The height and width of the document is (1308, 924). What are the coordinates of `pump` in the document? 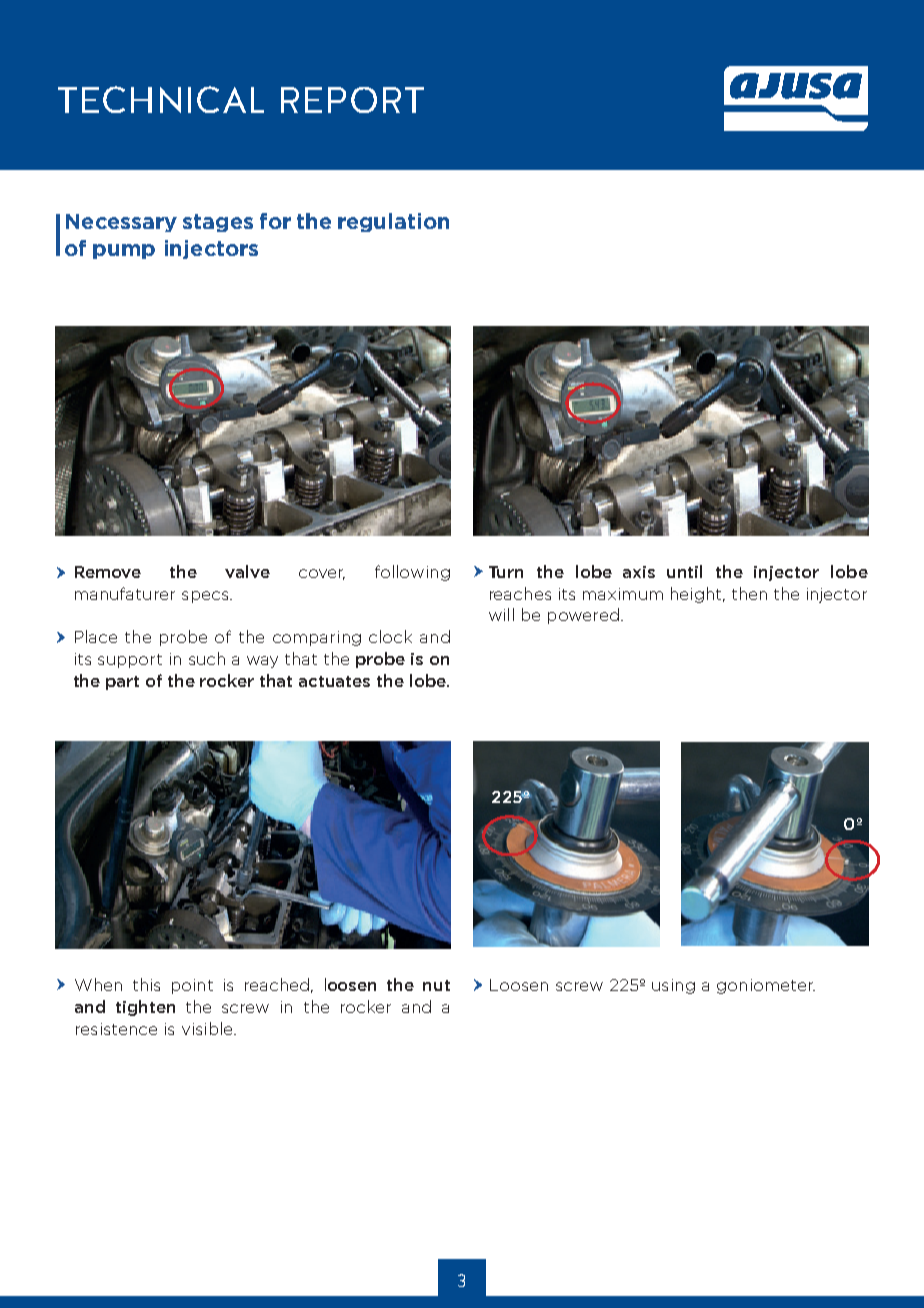 It's located at (124, 251).
